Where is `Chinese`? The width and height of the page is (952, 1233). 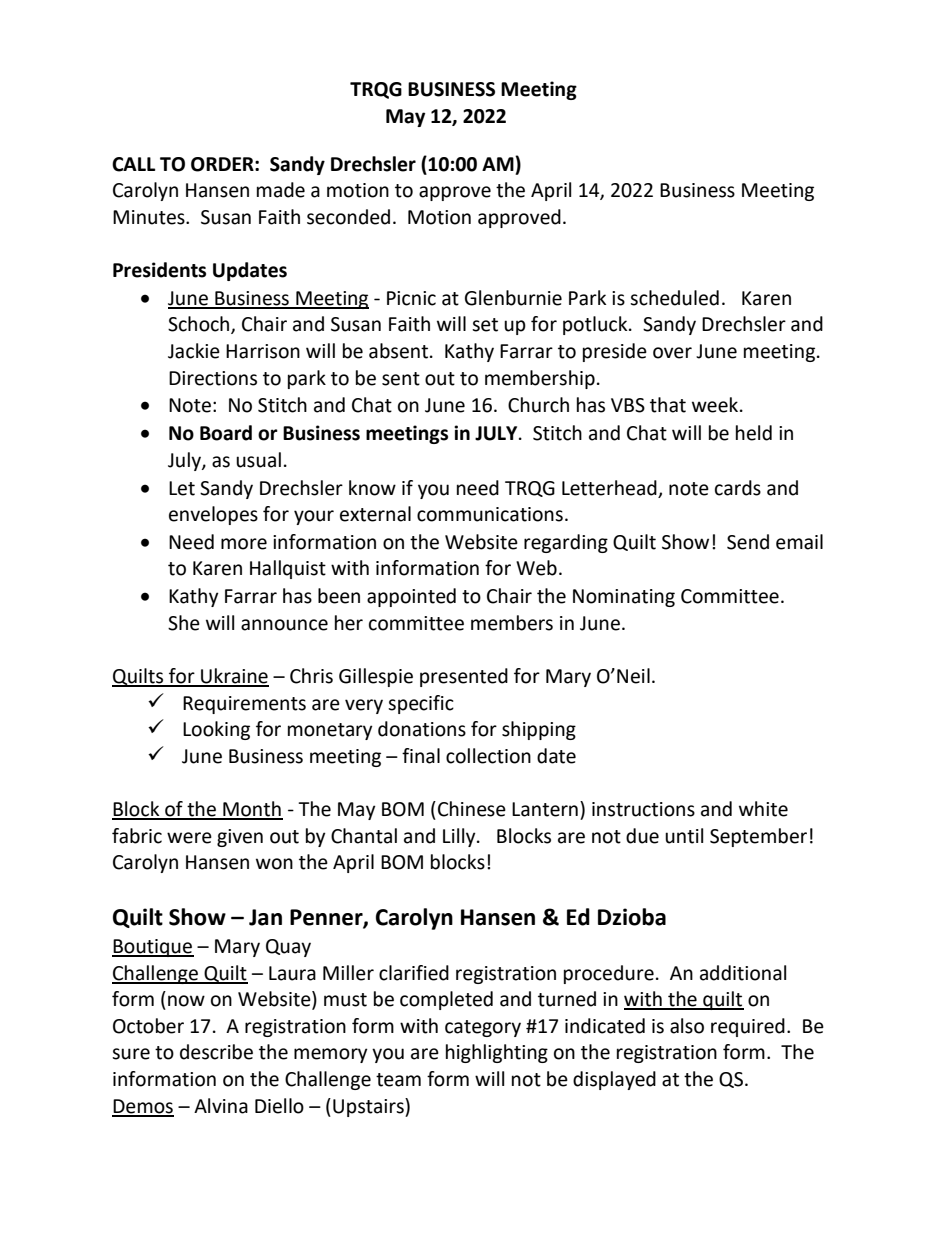 Chinese is located at coordinates (472, 809).
